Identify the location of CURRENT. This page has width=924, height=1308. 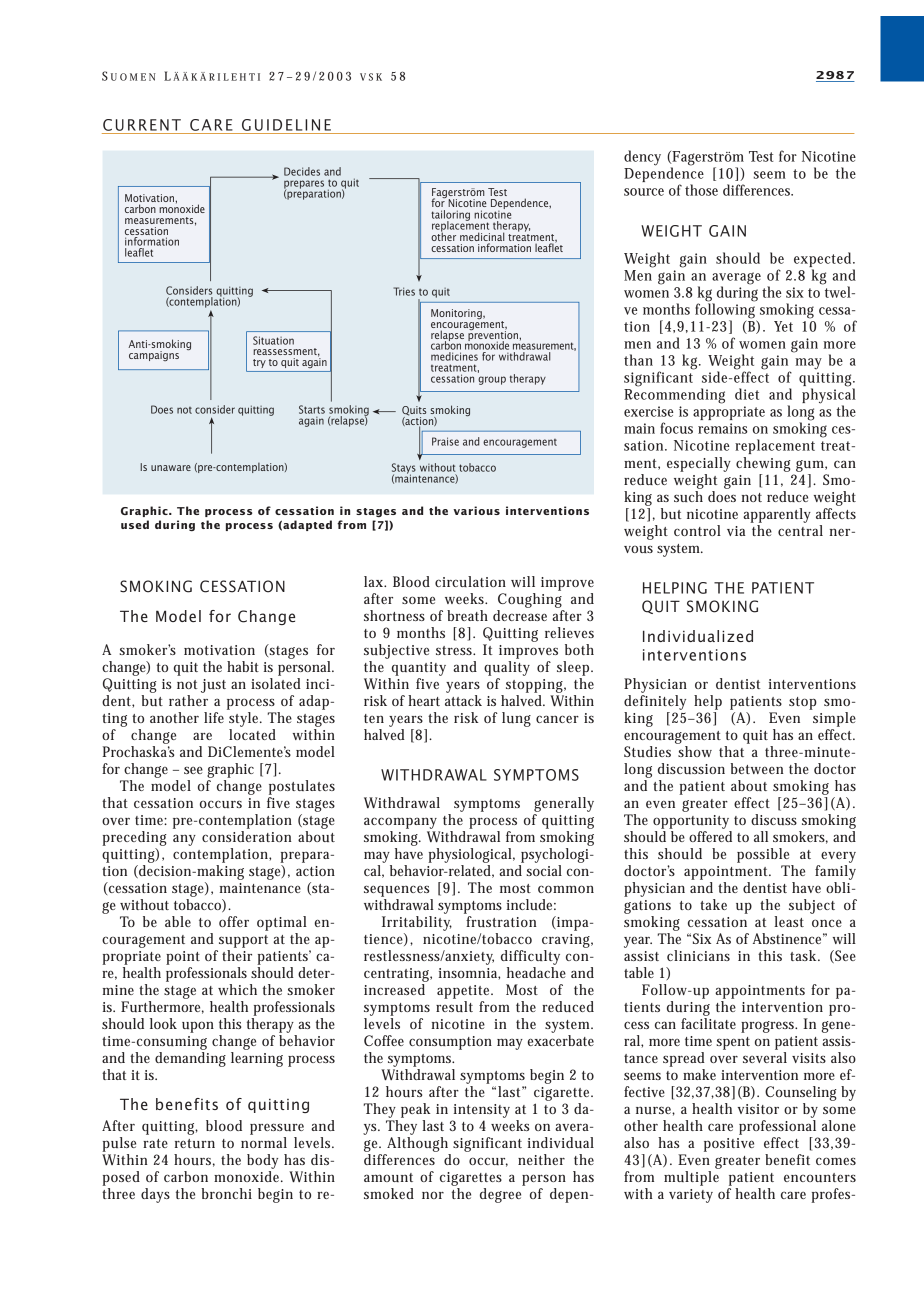
(142, 125).
